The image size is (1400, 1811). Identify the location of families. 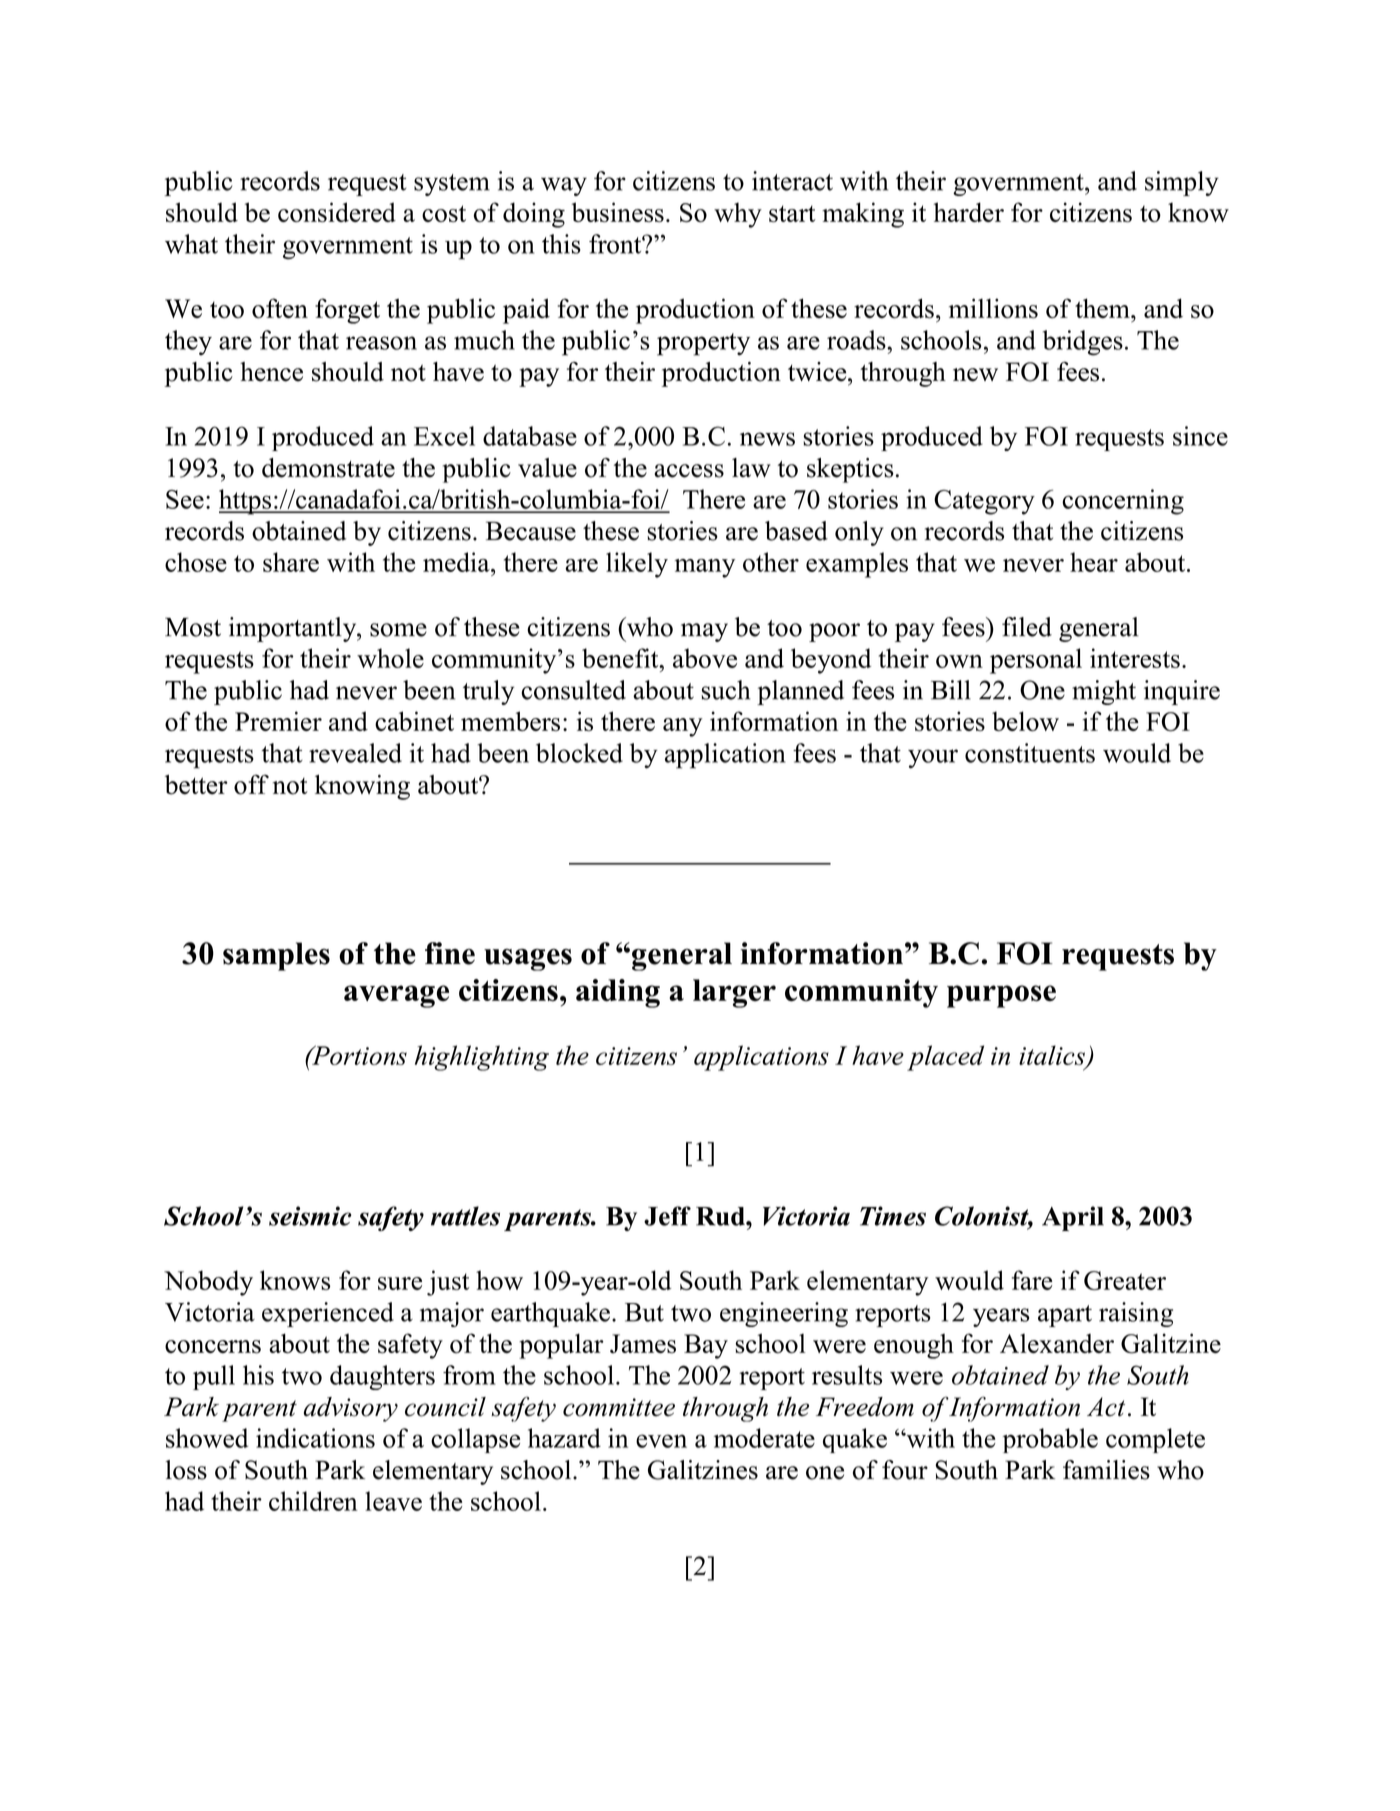
(1106, 1470).
